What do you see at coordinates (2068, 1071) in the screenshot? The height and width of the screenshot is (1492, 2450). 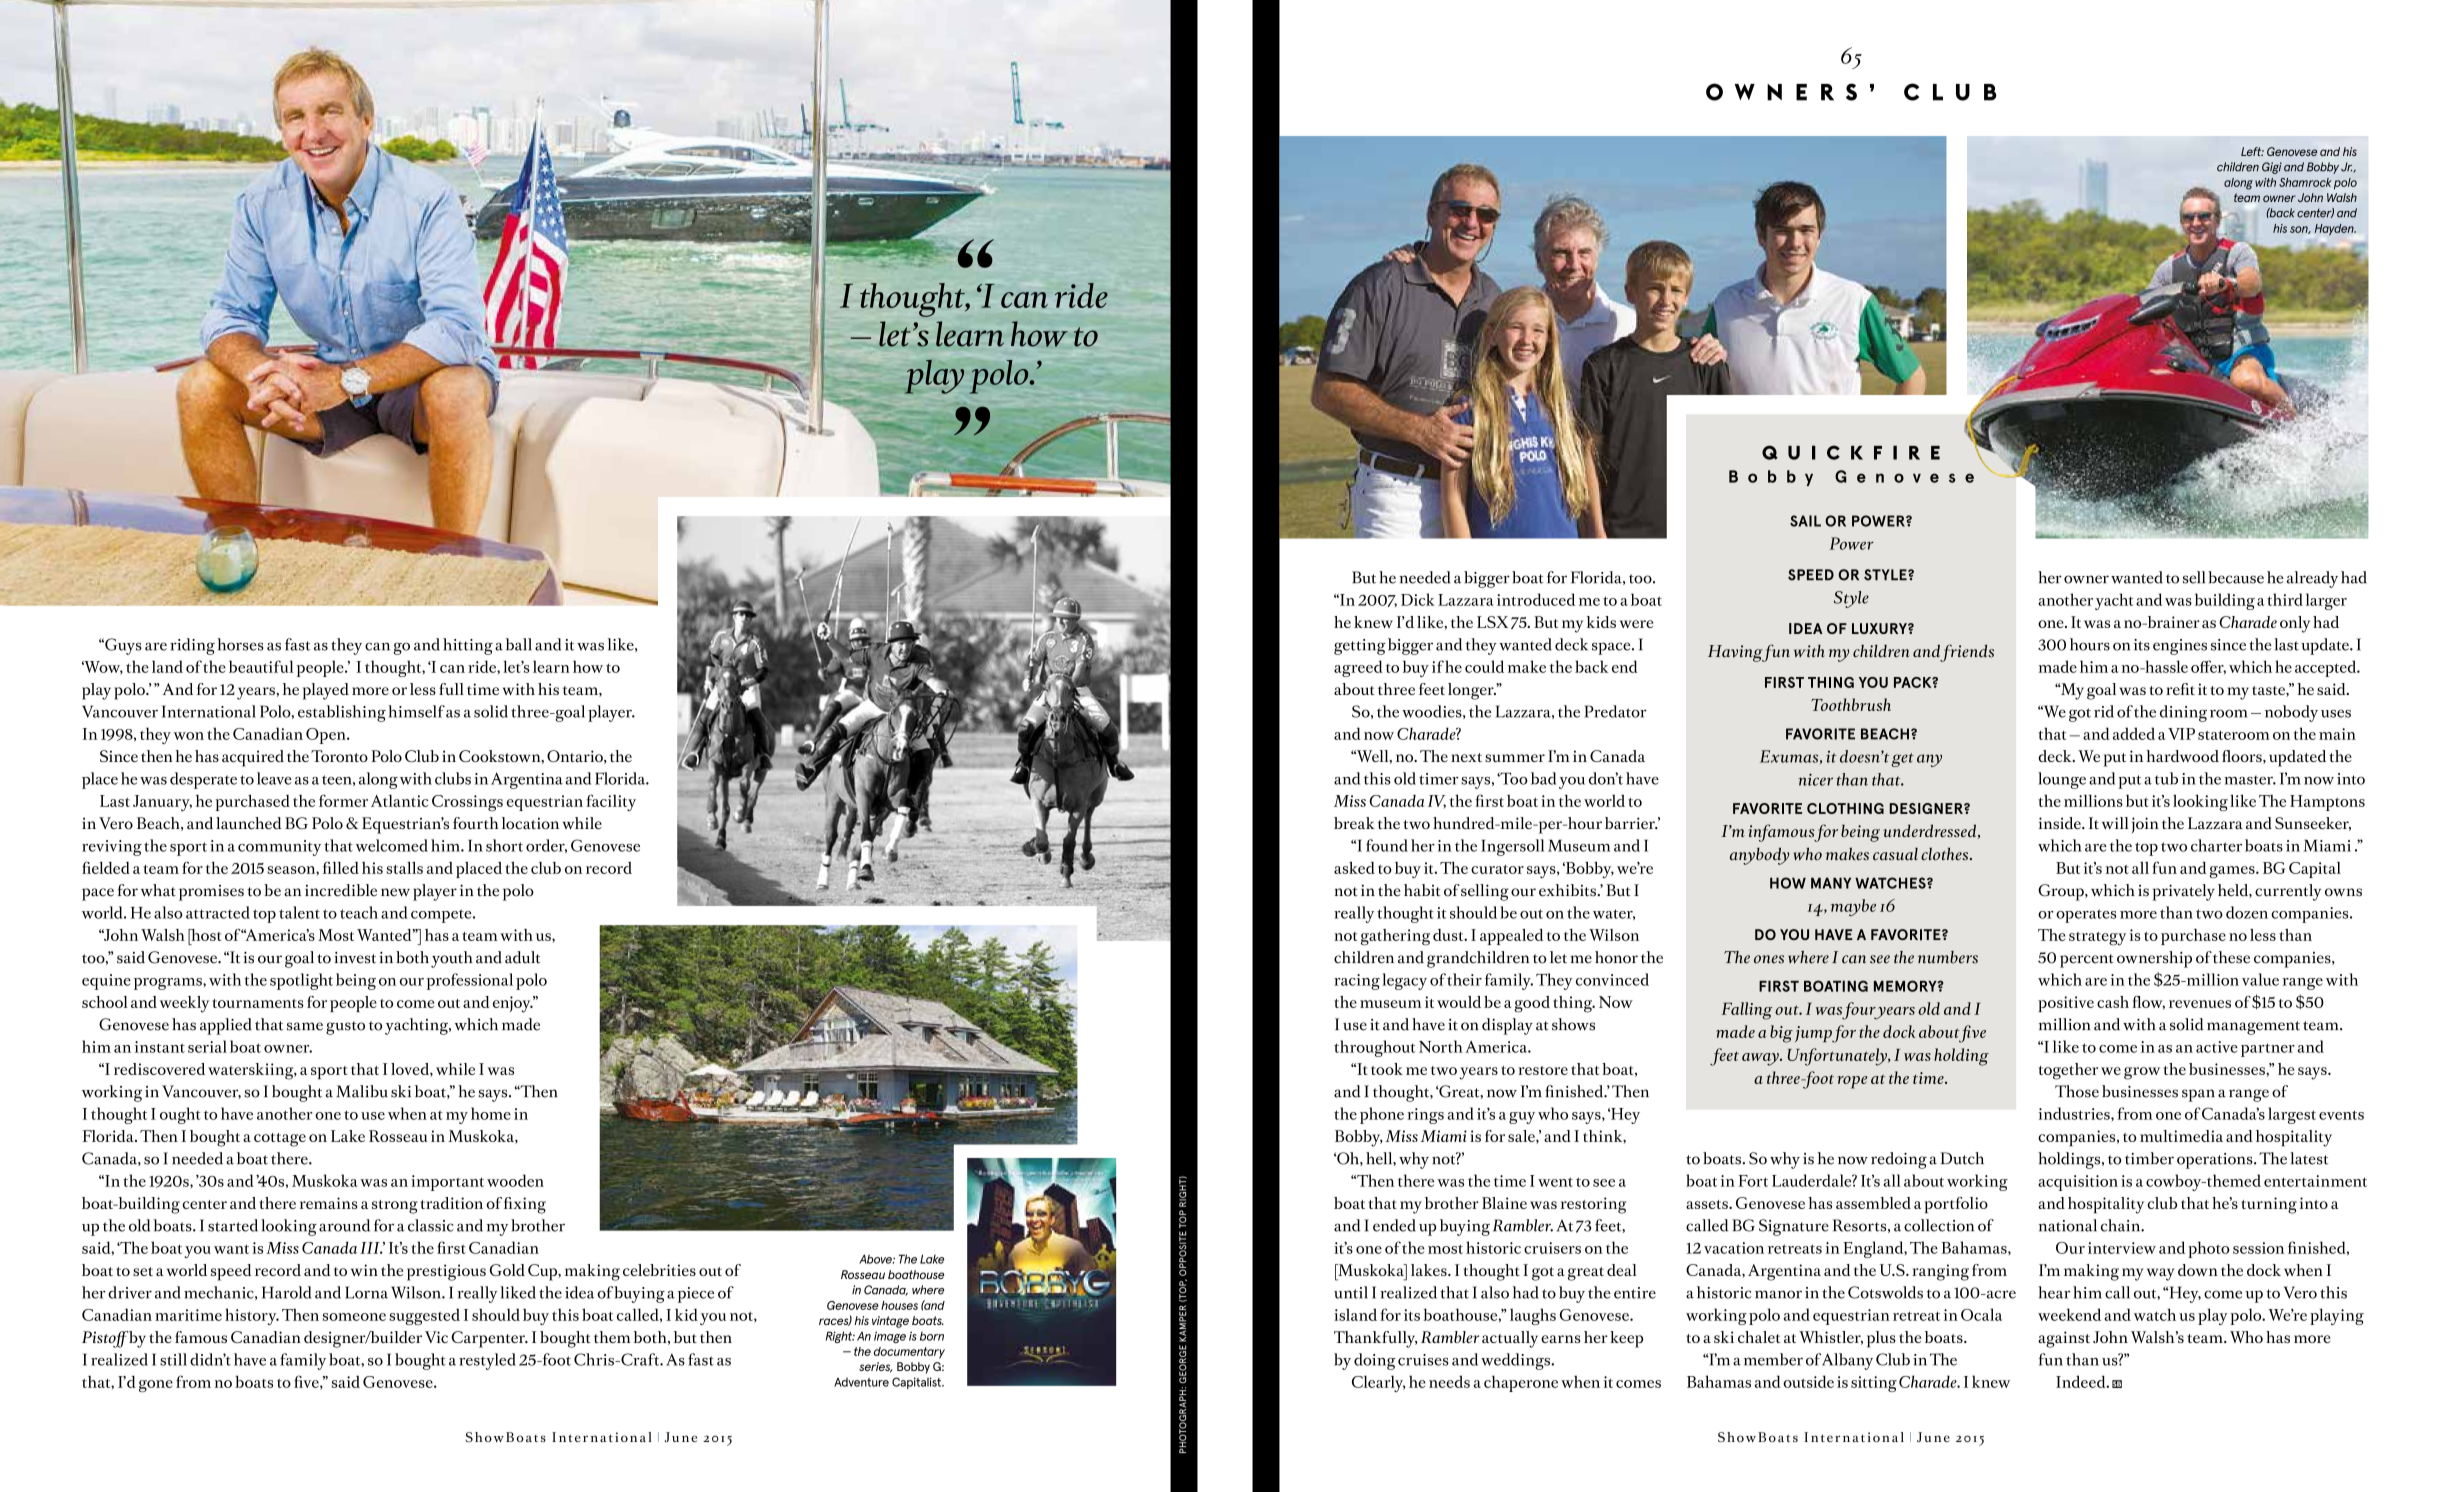 I see `together` at bounding box center [2068, 1071].
